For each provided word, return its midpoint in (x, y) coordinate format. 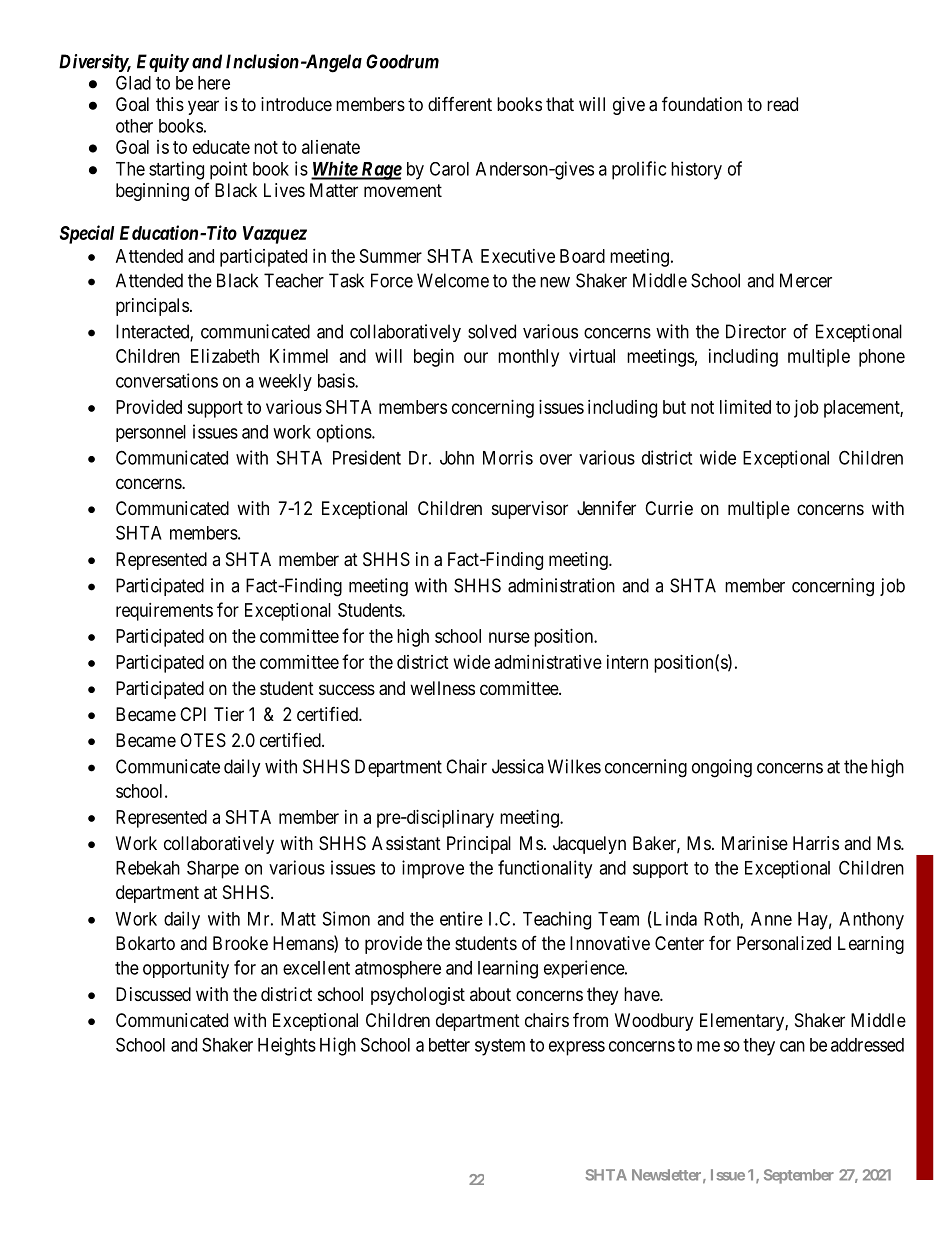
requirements (164, 612)
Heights (287, 1046)
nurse (509, 637)
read (782, 104)
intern (627, 662)
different (460, 103)
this (170, 104)
